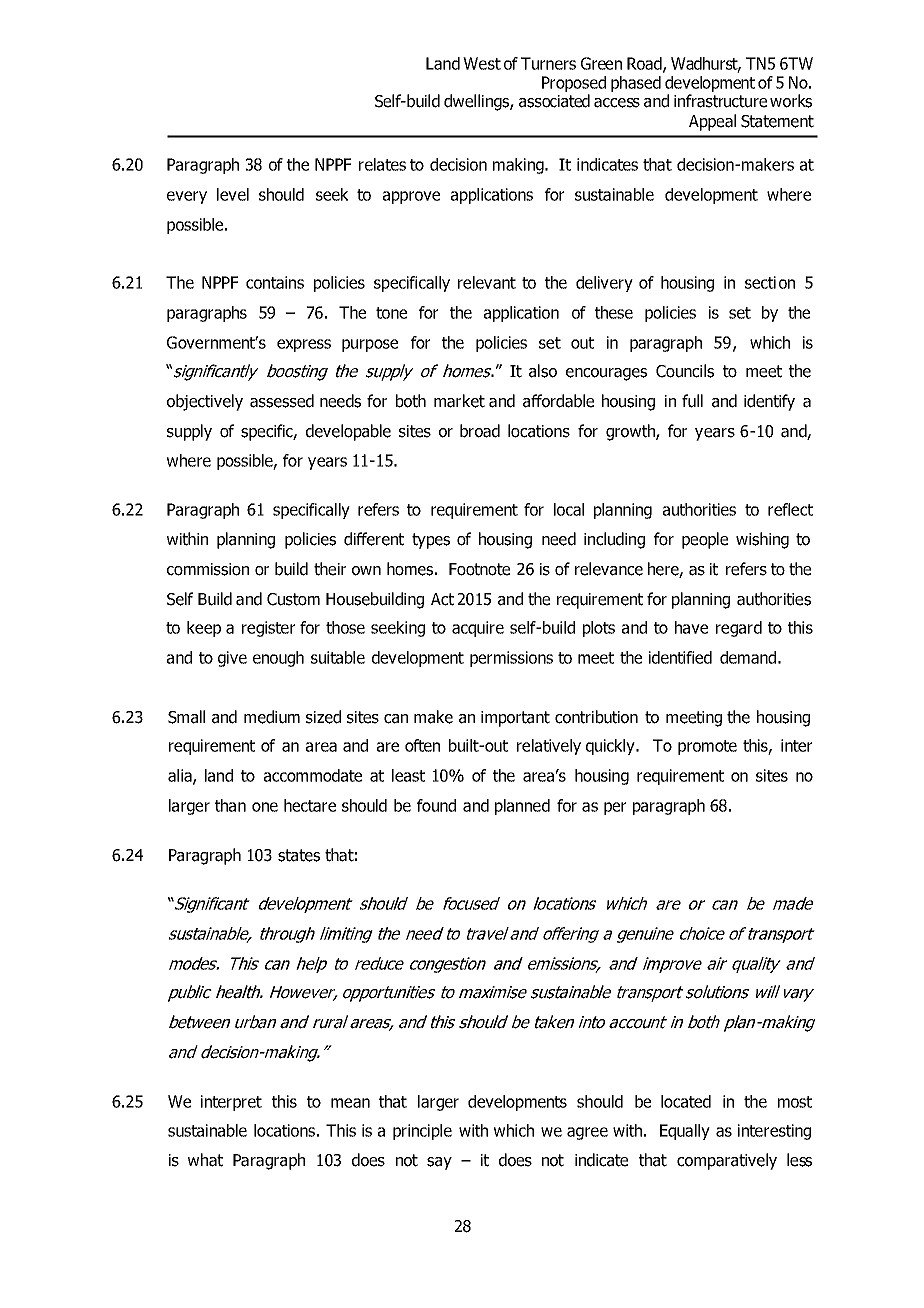 This screenshot has width=924, height=1308. What do you see at coordinates (727, 1161) in the screenshot?
I see `comparatively` at bounding box center [727, 1161].
